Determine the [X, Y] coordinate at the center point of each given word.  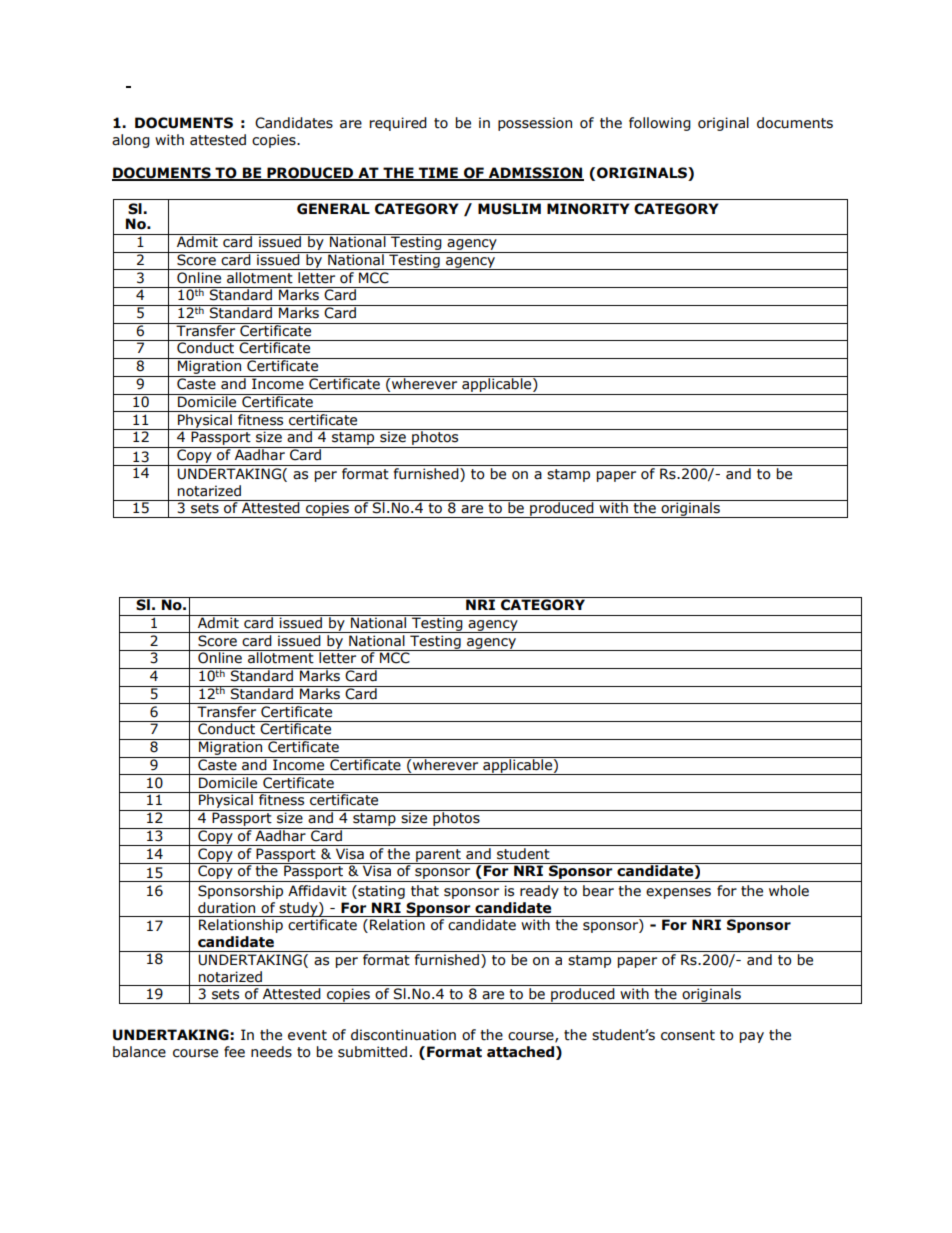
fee [234, 1052]
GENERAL [333, 209]
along [131, 141]
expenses [678, 893]
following [660, 124]
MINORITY [588, 209]
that [425, 891]
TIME [438, 173]
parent [438, 856]
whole [789, 891]
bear [598, 891]
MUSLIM [509, 209]
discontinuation [403, 1035]
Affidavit [317, 891]
